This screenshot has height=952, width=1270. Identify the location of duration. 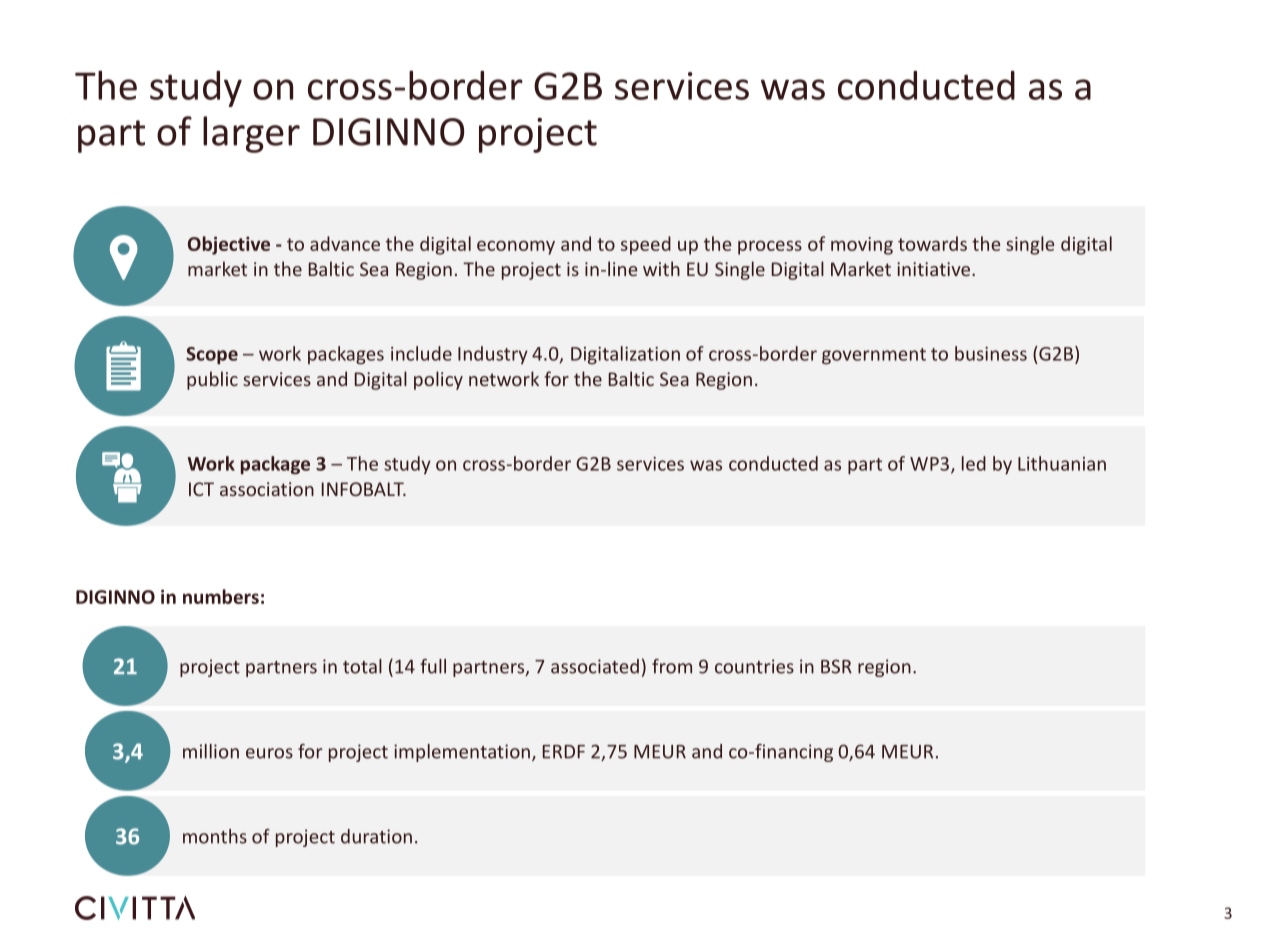
(376, 836).
